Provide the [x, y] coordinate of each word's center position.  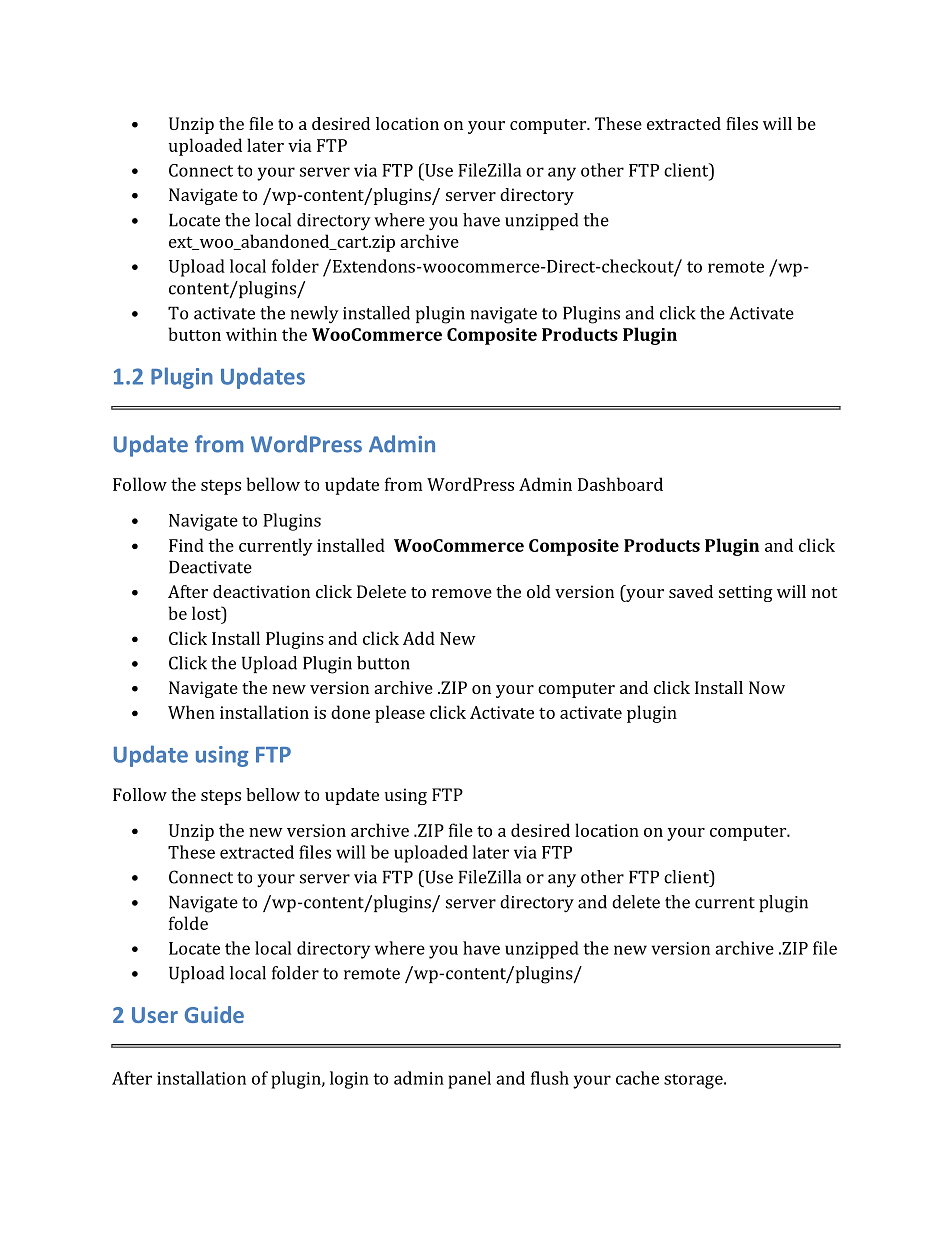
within [251, 334]
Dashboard [620, 484]
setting [746, 593]
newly [314, 315]
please [400, 714]
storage [694, 1081]
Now [767, 687]
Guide [214, 1014]
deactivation [261, 591]
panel [469, 1080]
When [191, 712]
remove [462, 593]
